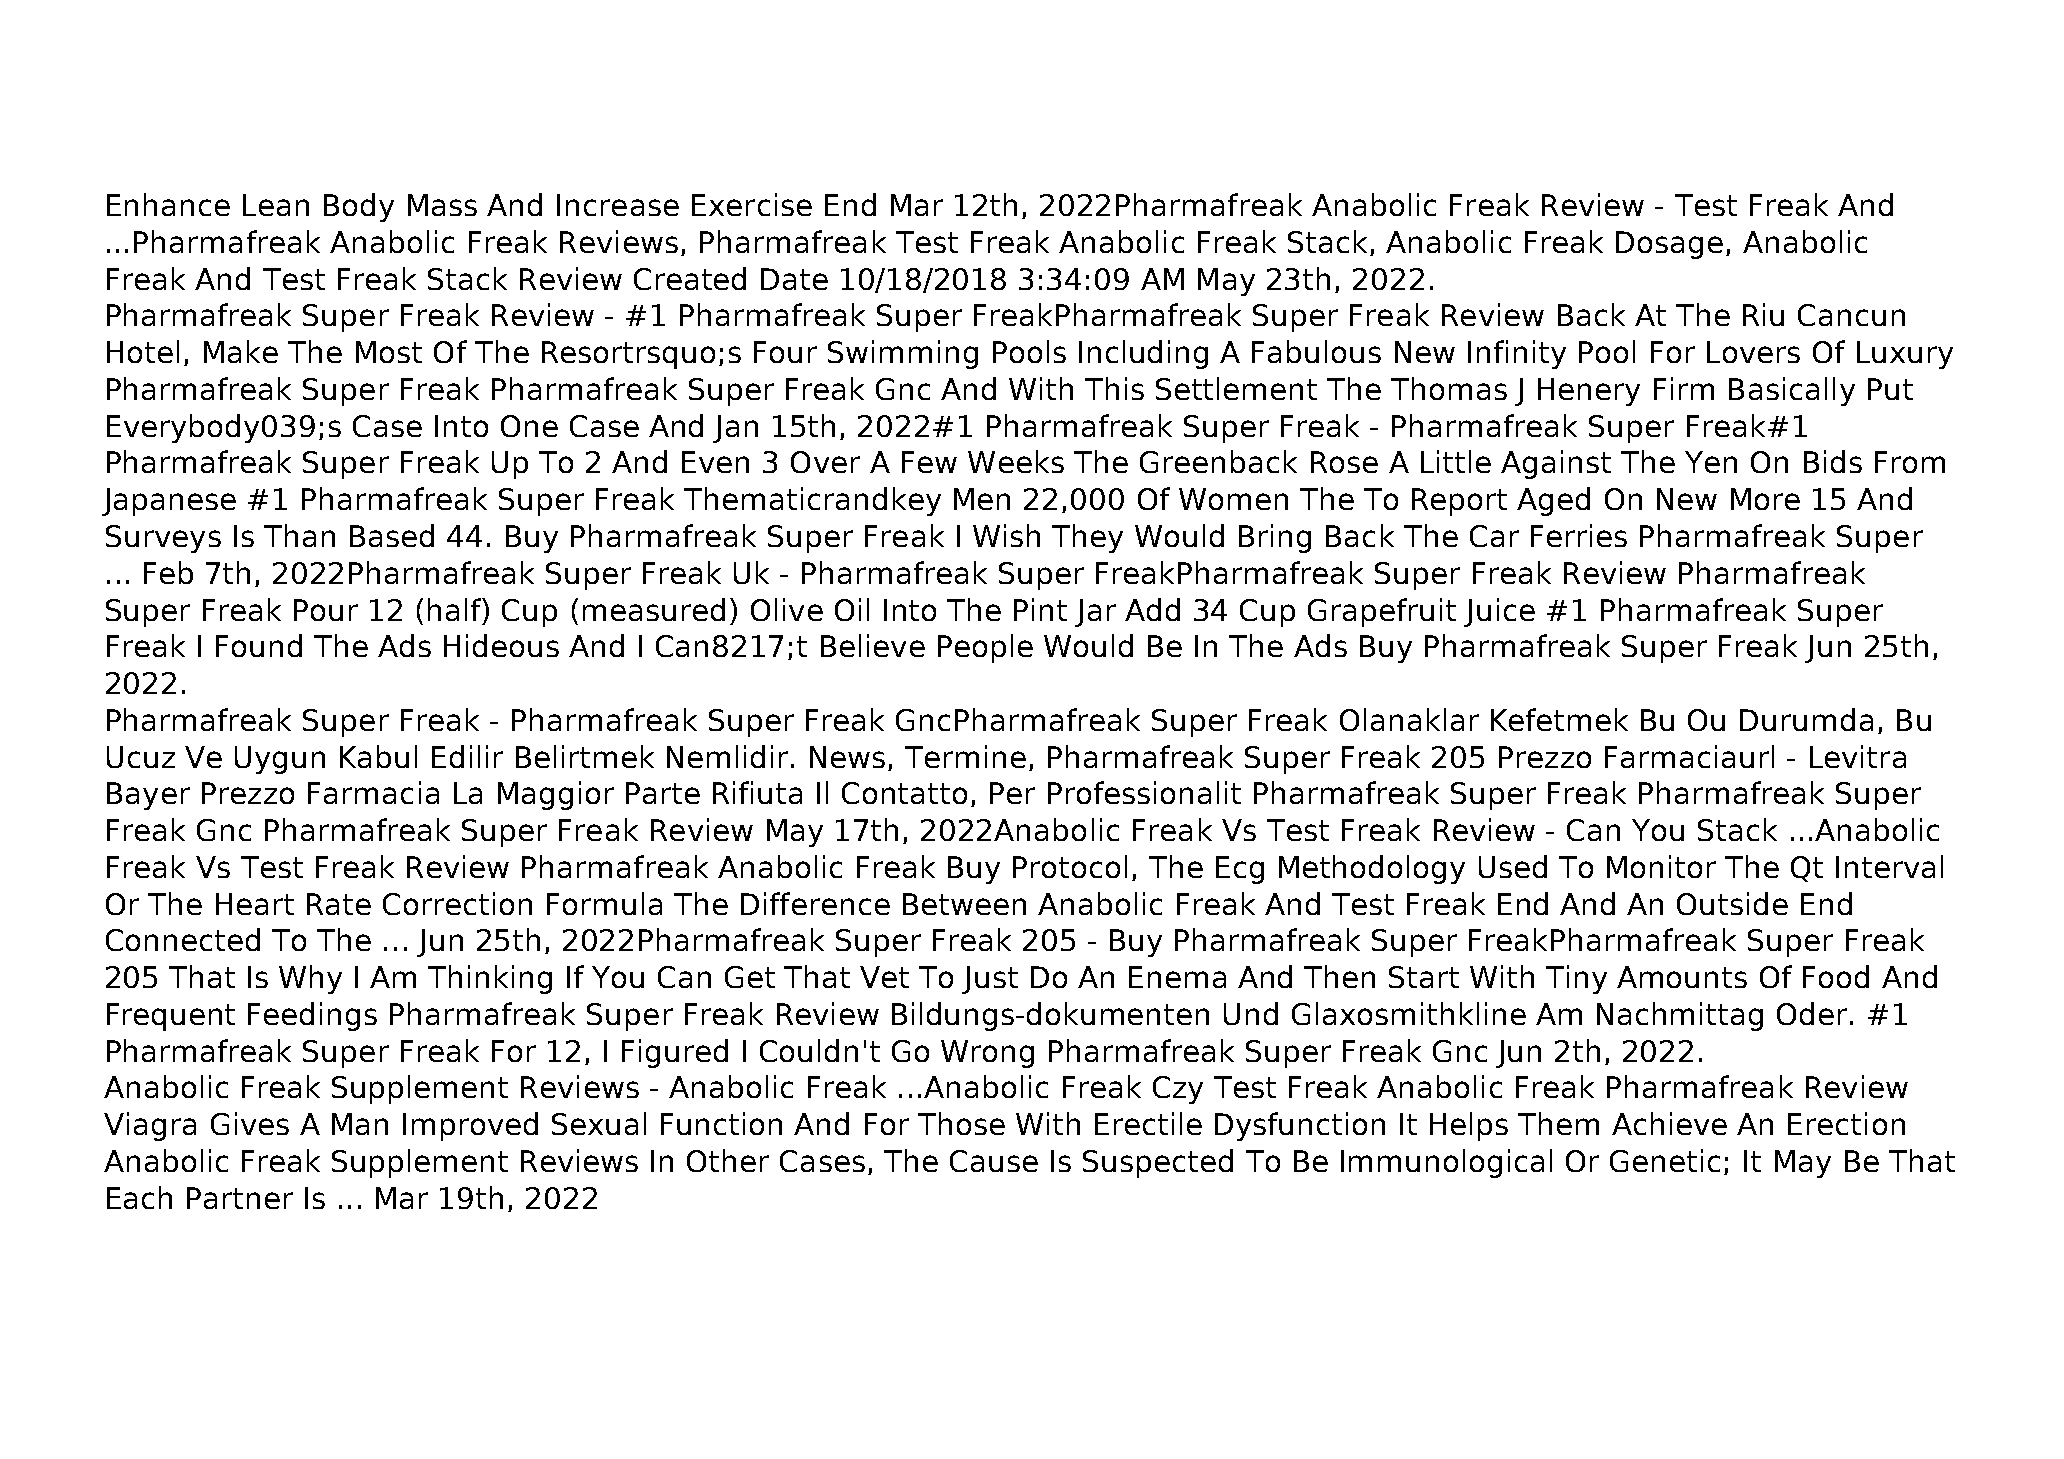  Describe the element at coordinates (1669, 245) in the screenshot. I see `Dosage` at that location.
